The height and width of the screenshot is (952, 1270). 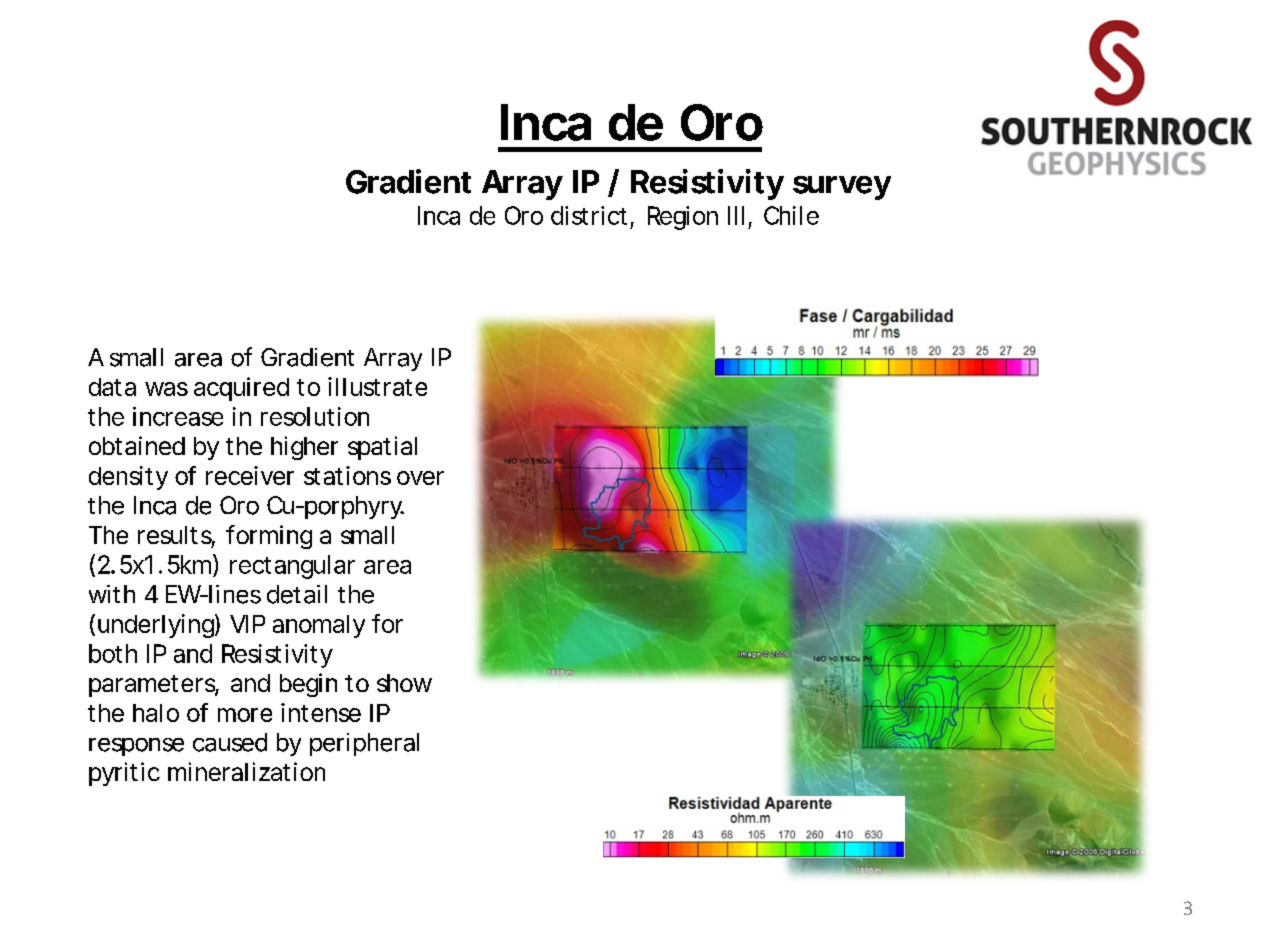 What do you see at coordinates (377, 386) in the screenshot?
I see `illustrate` at bounding box center [377, 386].
